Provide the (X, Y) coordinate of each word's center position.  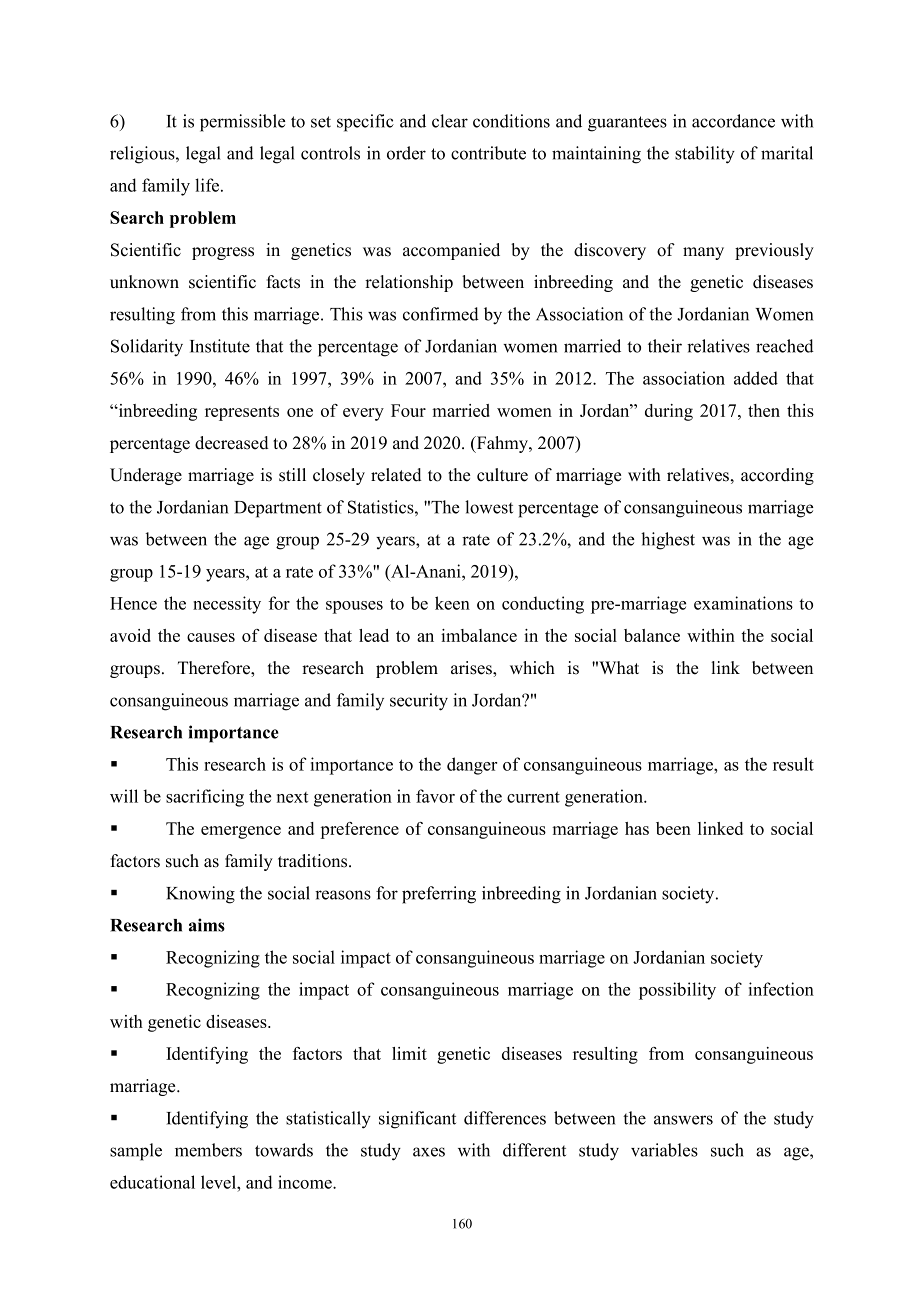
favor (435, 796)
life (208, 185)
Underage (146, 476)
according (777, 476)
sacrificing (205, 798)
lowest (489, 507)
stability (705, 155)
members (208, 1150)
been (673, 828)
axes (429, 1152)
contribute (488, 153)
